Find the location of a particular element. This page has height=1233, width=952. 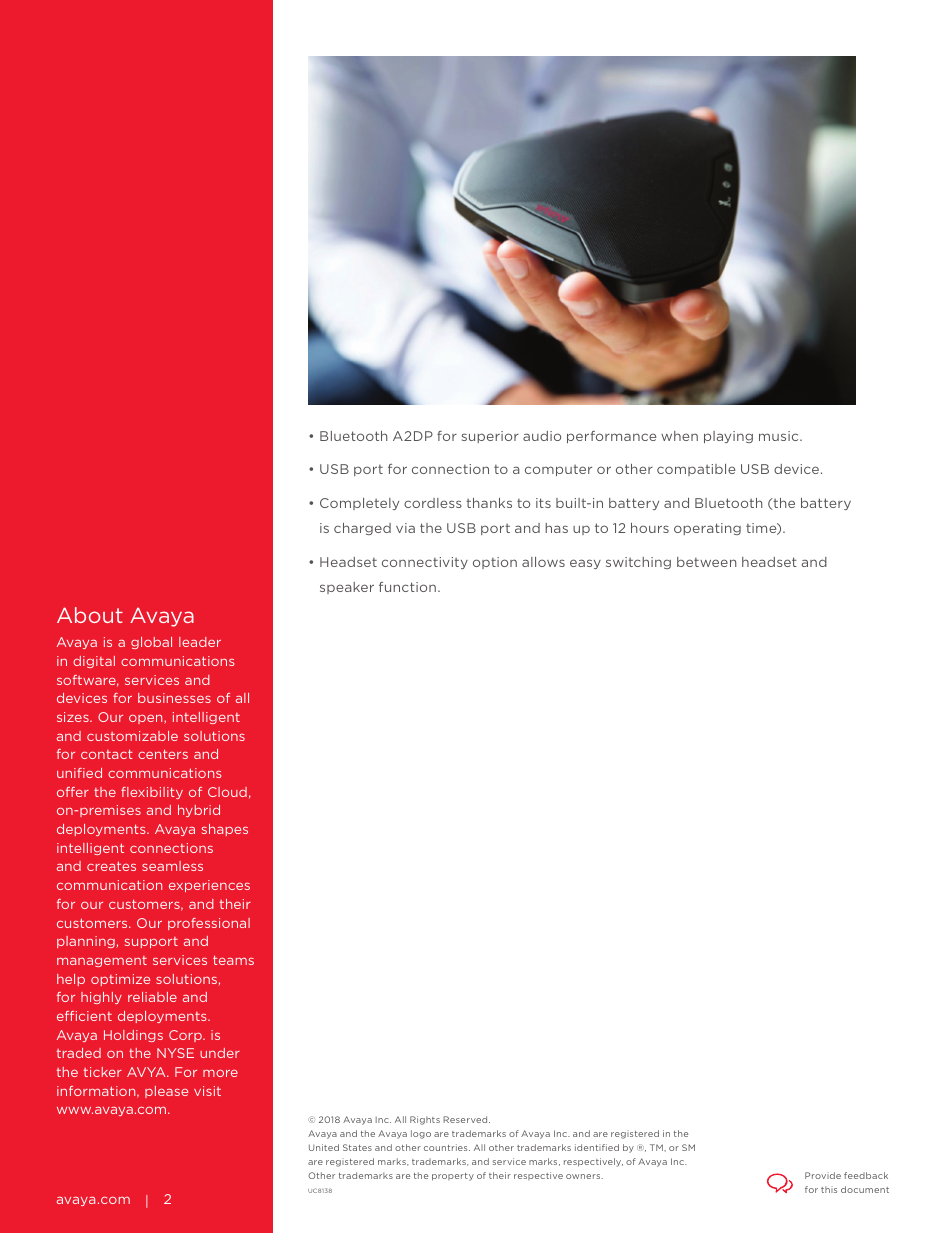

Cloud is located at coordinates (227, 792).
